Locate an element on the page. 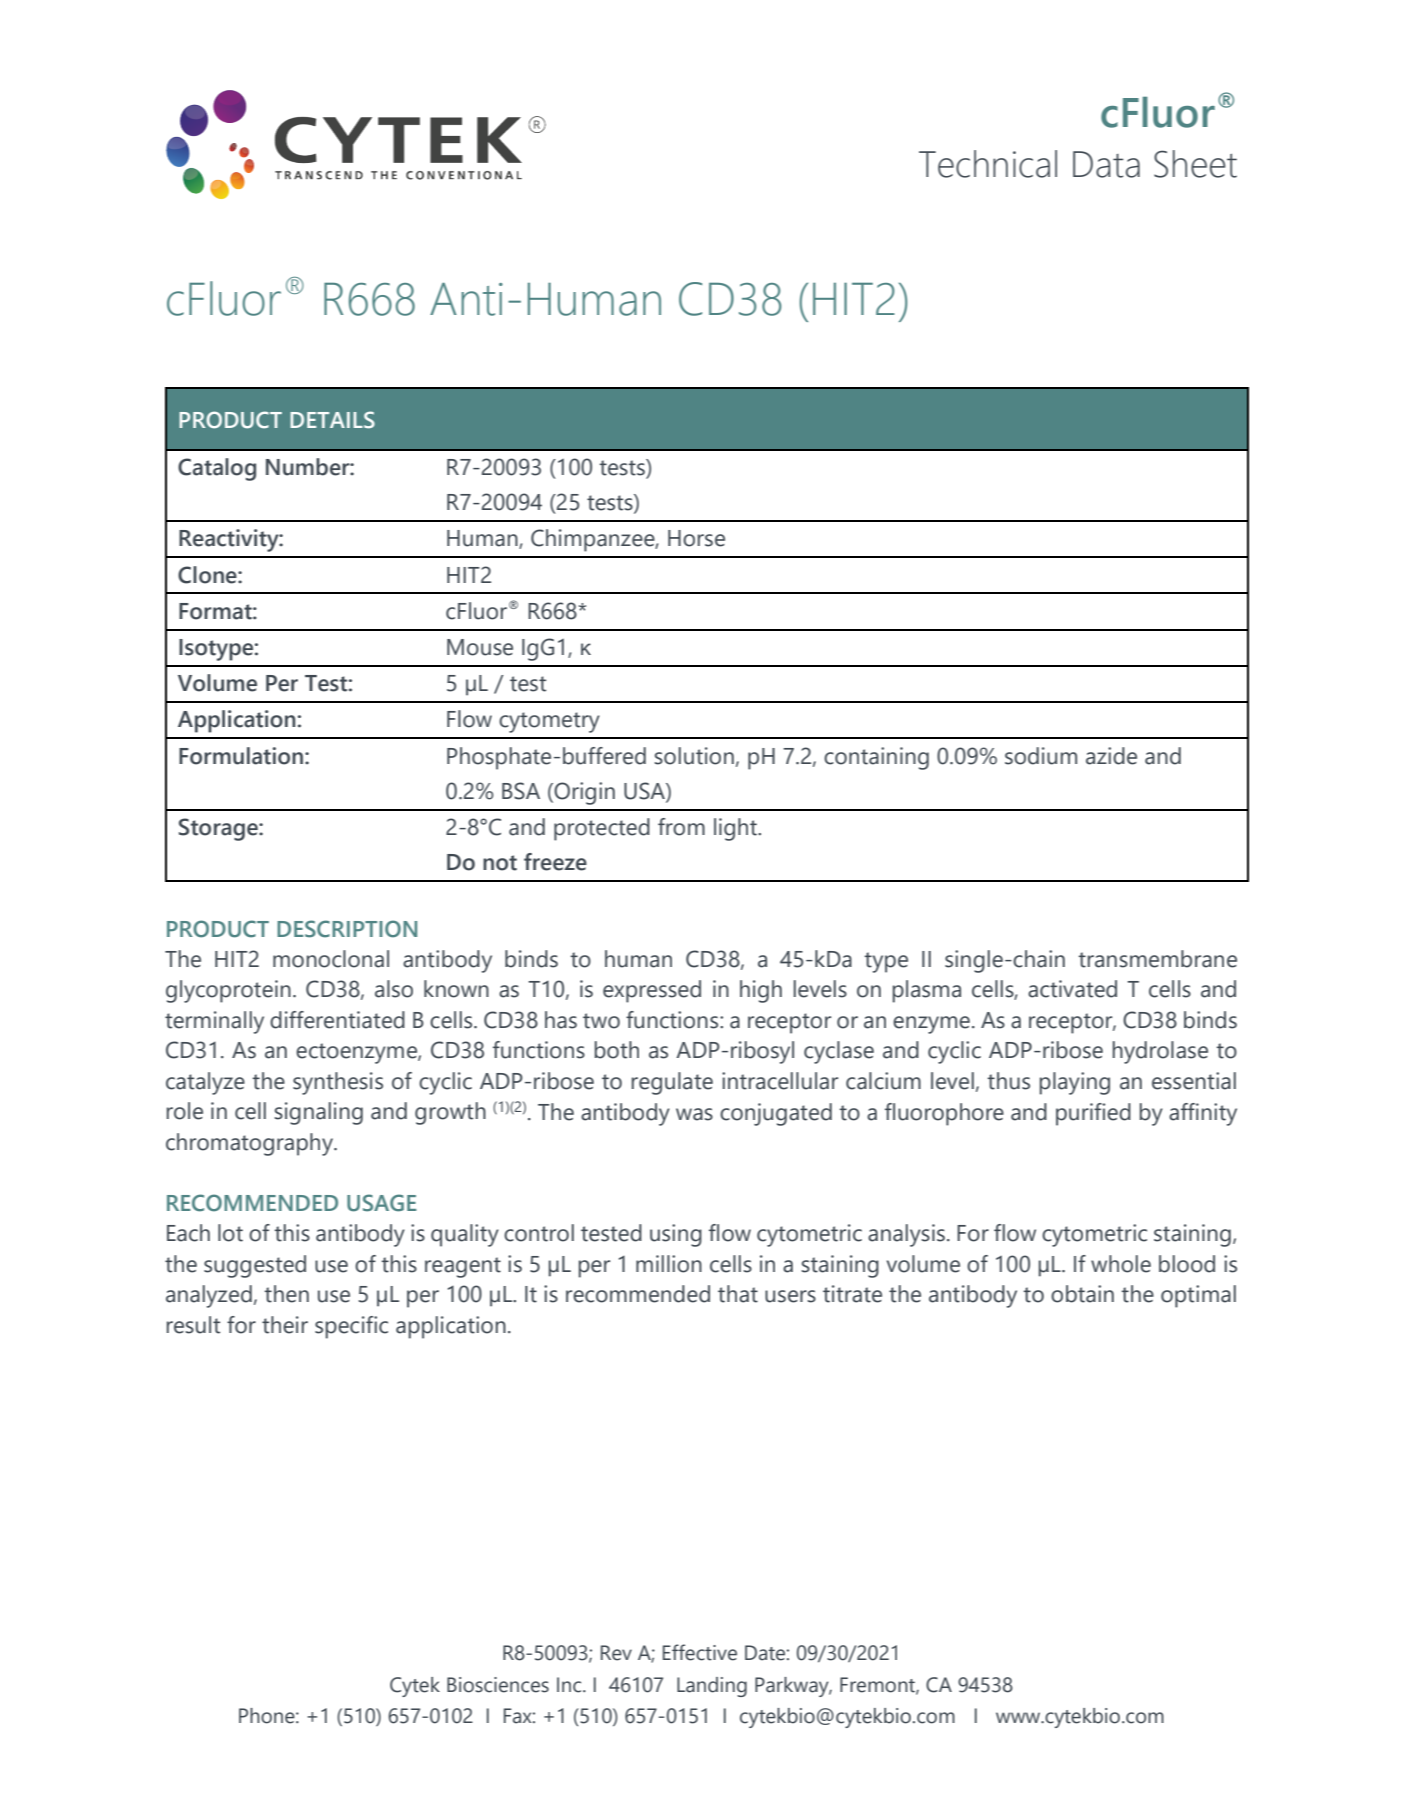 This document has width=1403, height=1815. Biosciences is located at coordinates (498, 1685).
